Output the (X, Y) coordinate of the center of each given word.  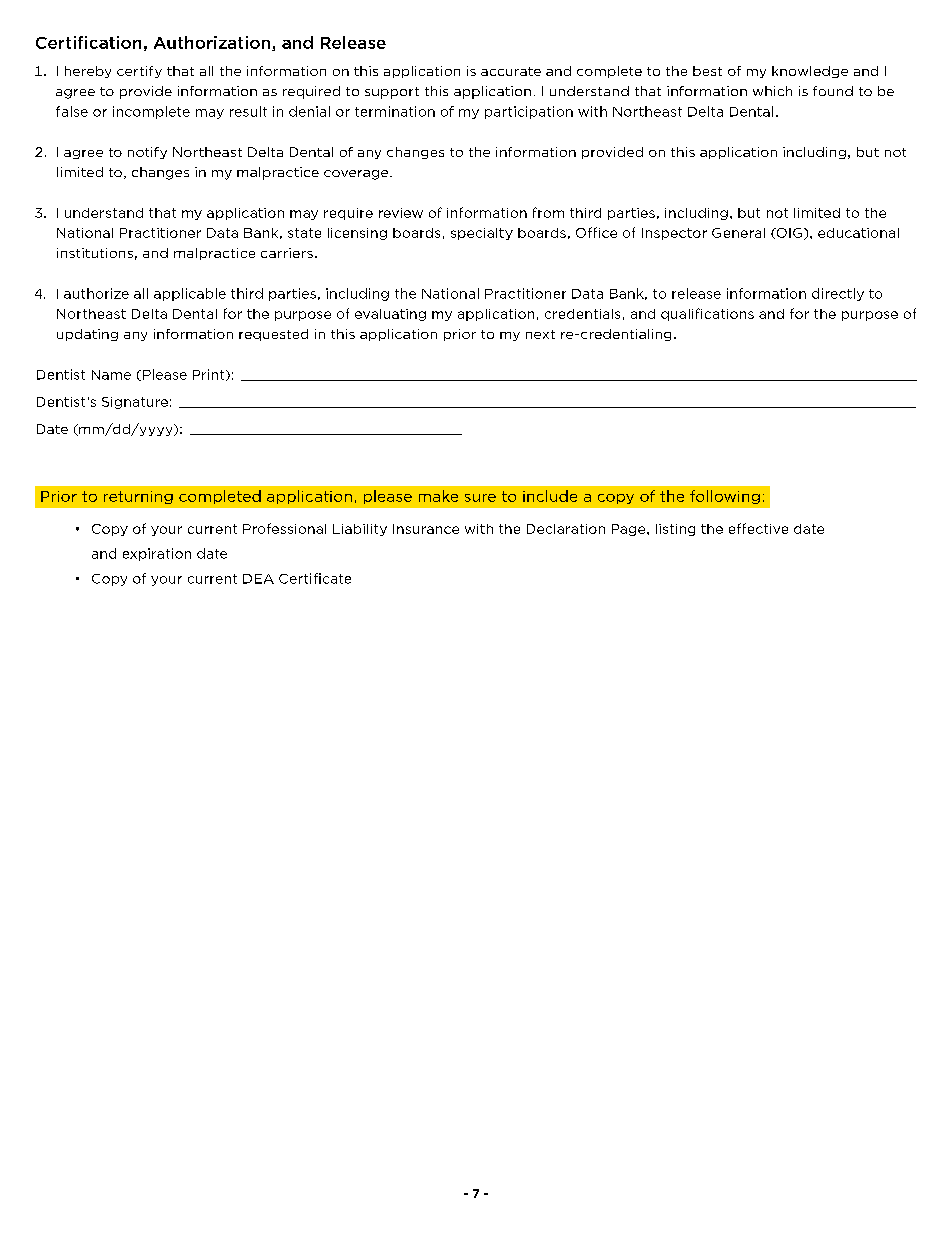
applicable (190, 294)
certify (139, 72)
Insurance (426, 529)
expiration (157, 554)
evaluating (390, 315)
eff (737, 528)
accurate (511, 71)
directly (838, 294)
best (707, 71)
